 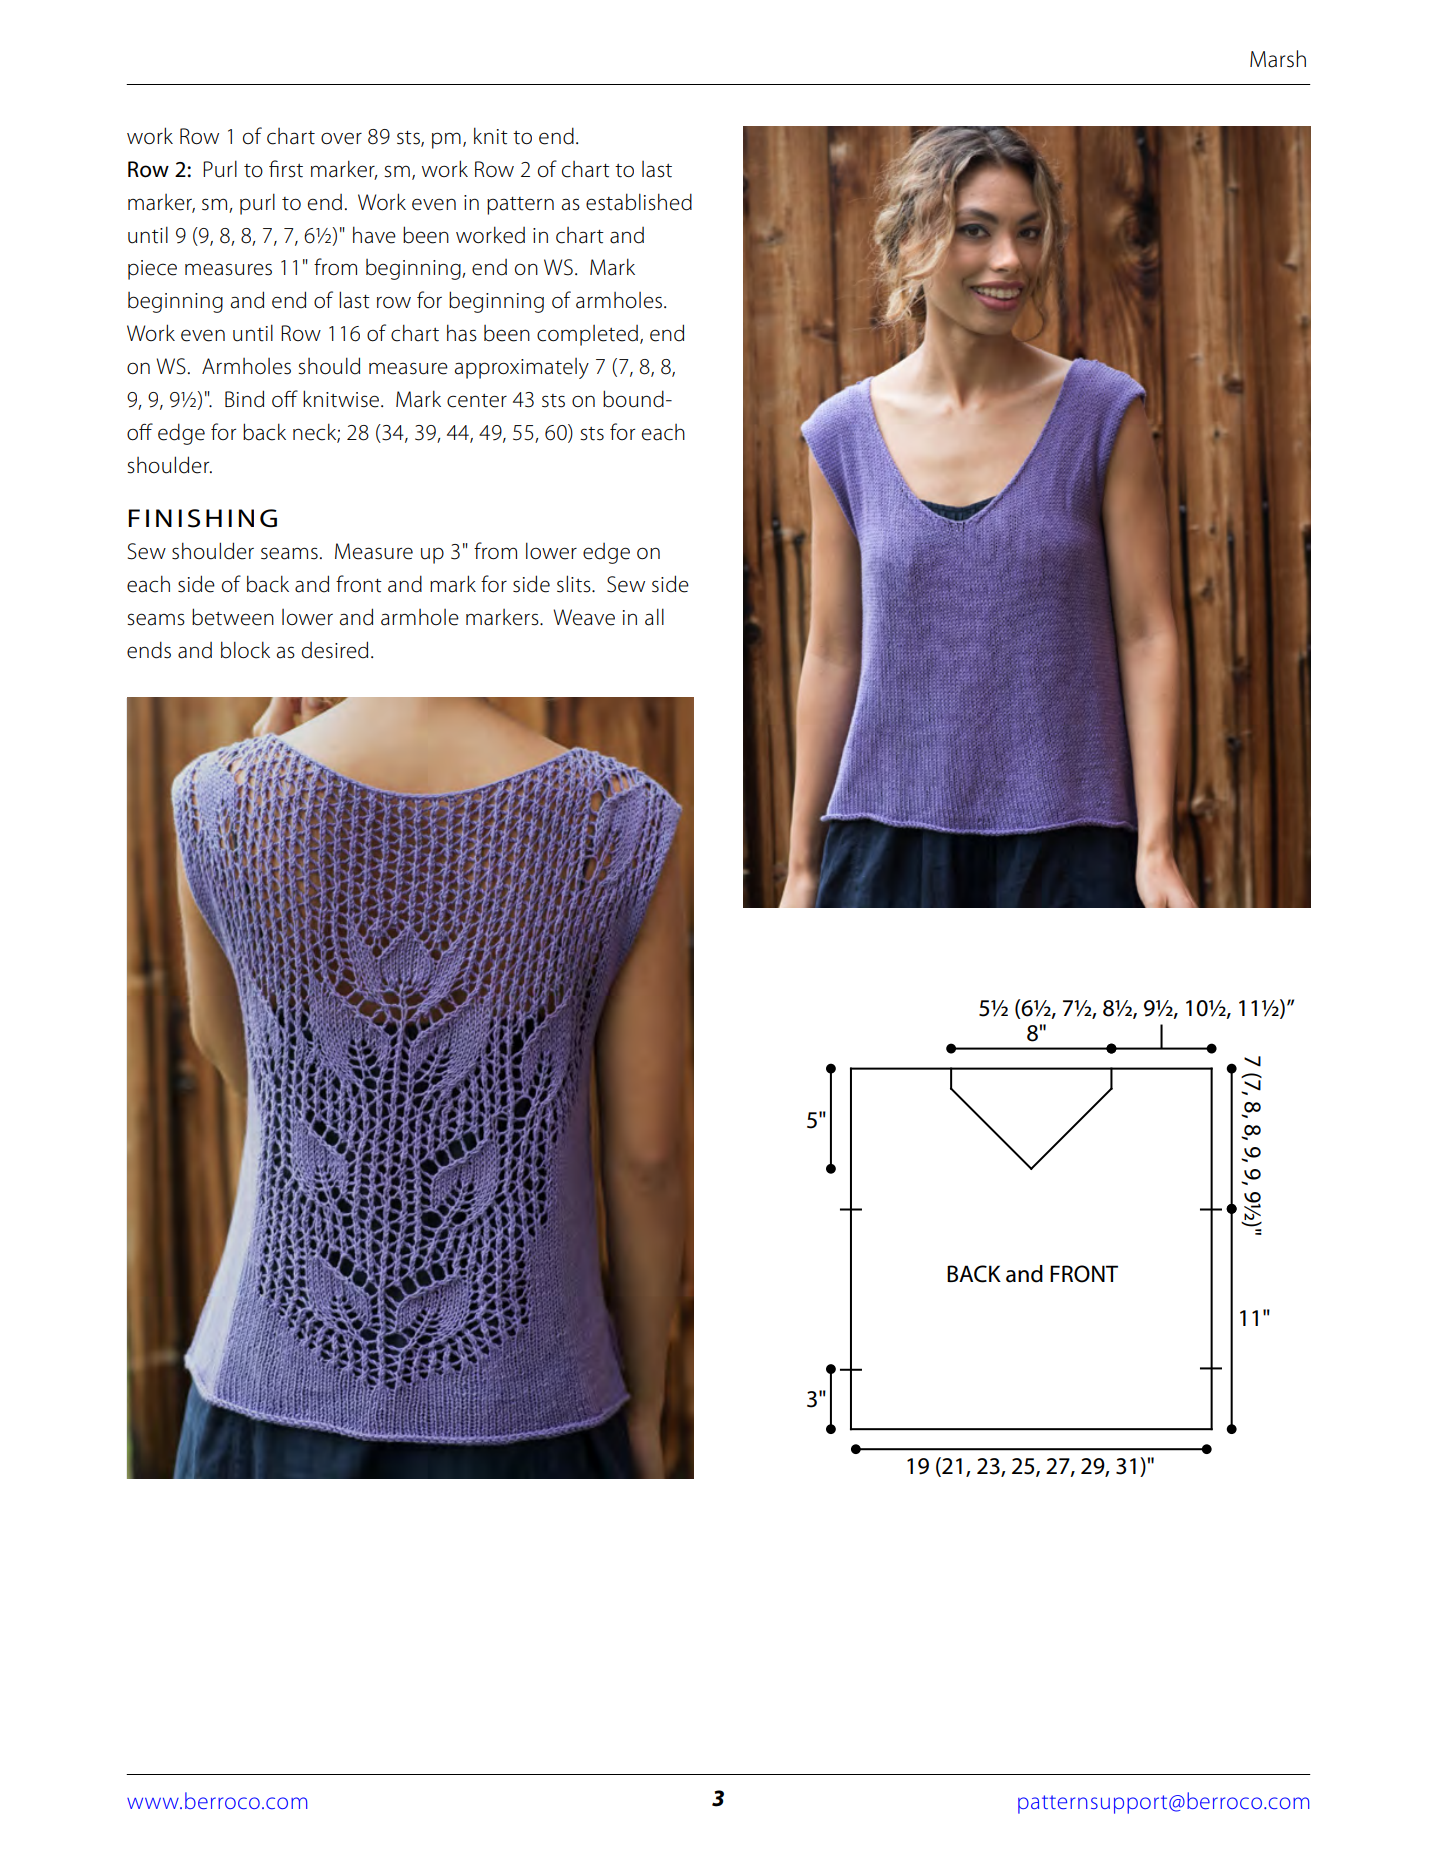 I want to click on first, so click(x=286, y=169).
